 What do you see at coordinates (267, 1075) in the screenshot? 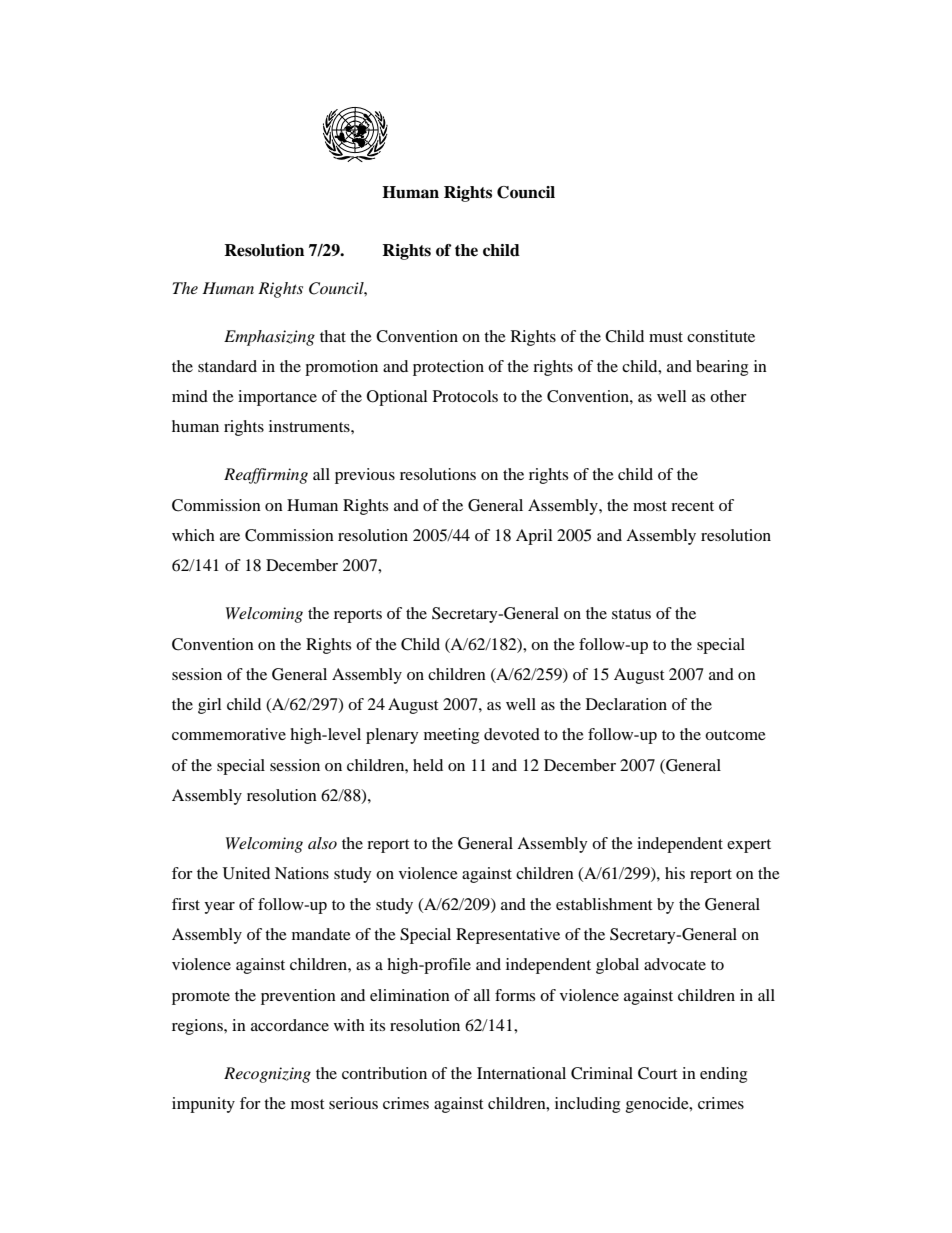
I see `Recognizing` at bounding box center [267, 1075].
